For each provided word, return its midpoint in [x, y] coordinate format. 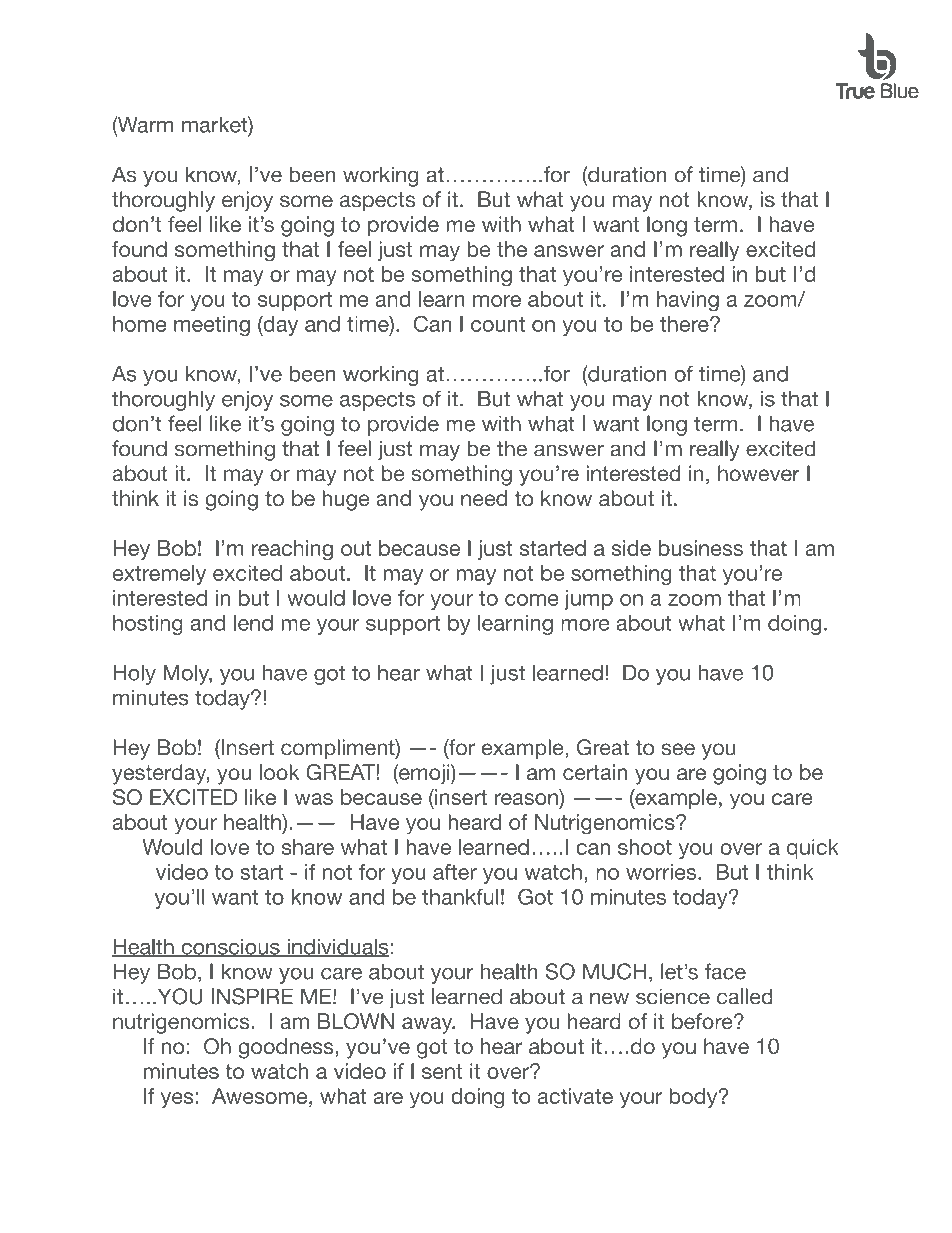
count [498, 324]
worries [662, 872]
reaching [292, 550]
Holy [134, 675]
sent [442, 1071]
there [685, 324]
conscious [230, 948]
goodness [287, 1048]
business [701, 548]
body [694, 1098]
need [484, 498]
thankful [460, 897]
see [678, 749]
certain [595, 772]
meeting [212, 326]
